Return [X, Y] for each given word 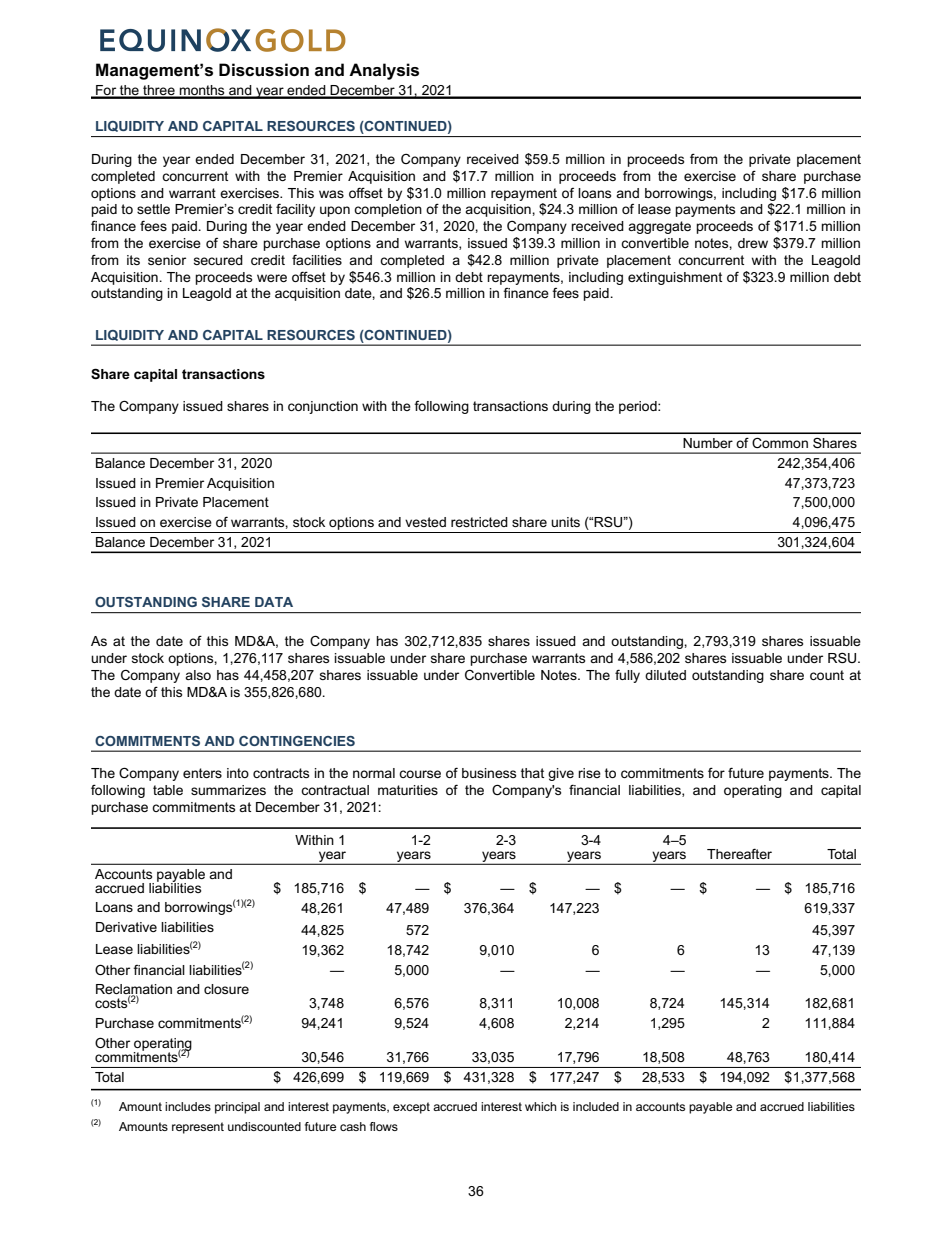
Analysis [384, 71]
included [596, 1106]
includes [188, 1106]
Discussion [264, 70]
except [411, 1108]
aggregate [659, 227]
